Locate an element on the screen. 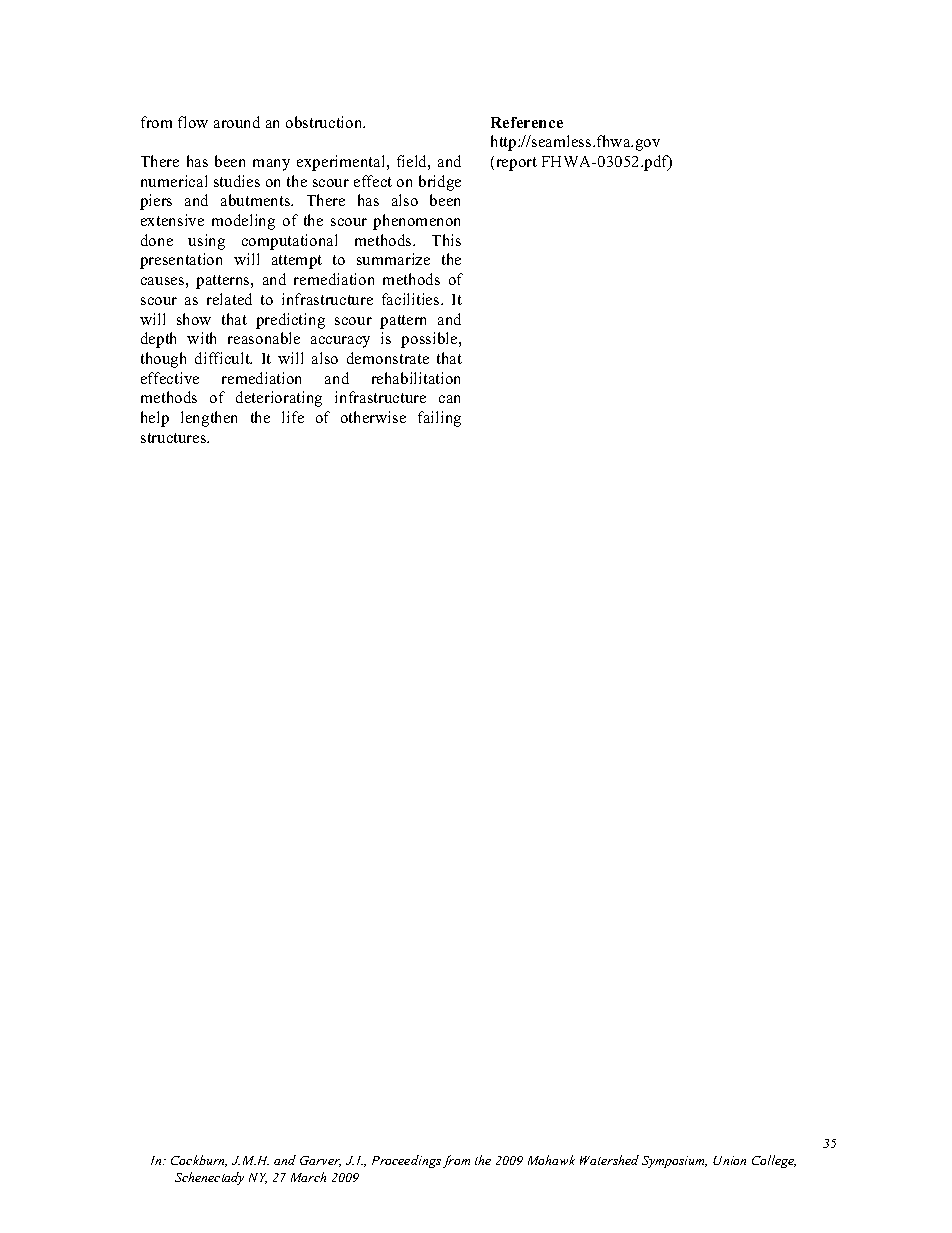 The image size is (952, 1233). can is located at coordinates (449, 399).
